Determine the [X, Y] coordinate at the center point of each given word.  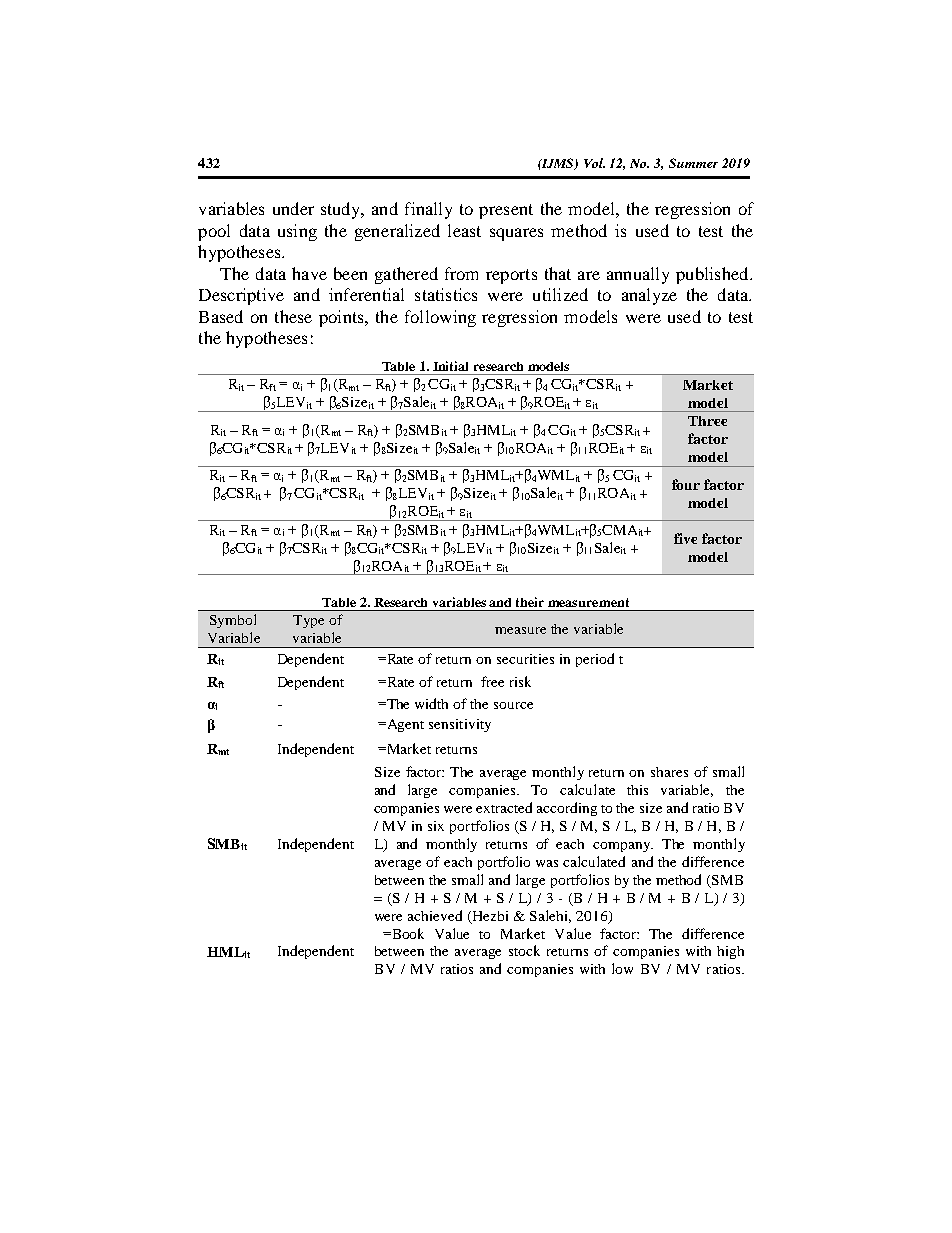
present [506, 211]
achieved [435, 915]
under [293, 208]
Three [707, 421]
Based [221, 316]
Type [308, 621]
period [595, 660]
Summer [693, 163]
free [492, 681]
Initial [450, 366]
